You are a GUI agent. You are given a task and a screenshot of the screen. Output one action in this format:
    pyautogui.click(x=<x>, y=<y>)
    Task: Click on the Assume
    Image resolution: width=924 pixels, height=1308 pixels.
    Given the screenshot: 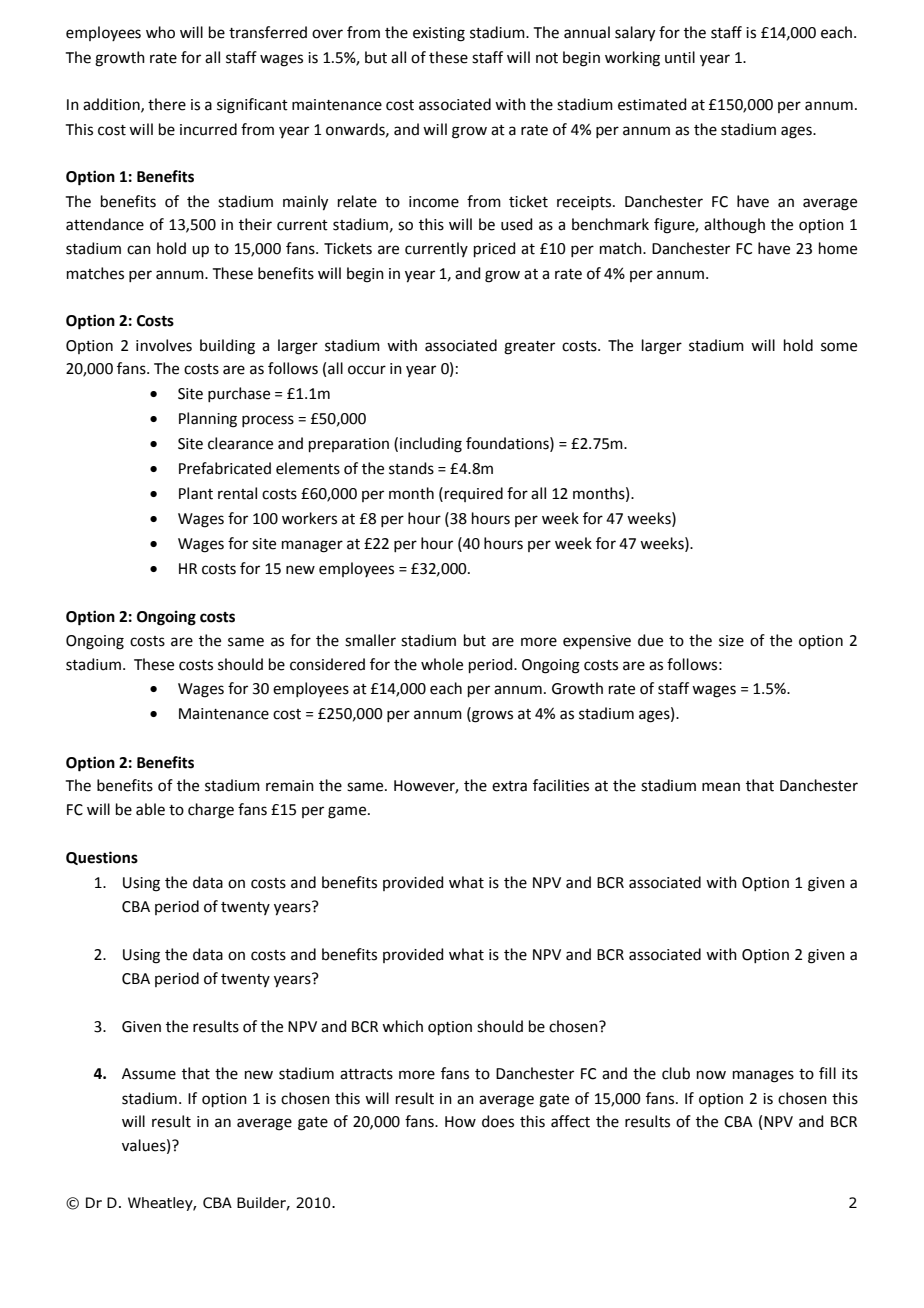 What is the action you would take?
    pyautogui.click(x=149, y=1074)
